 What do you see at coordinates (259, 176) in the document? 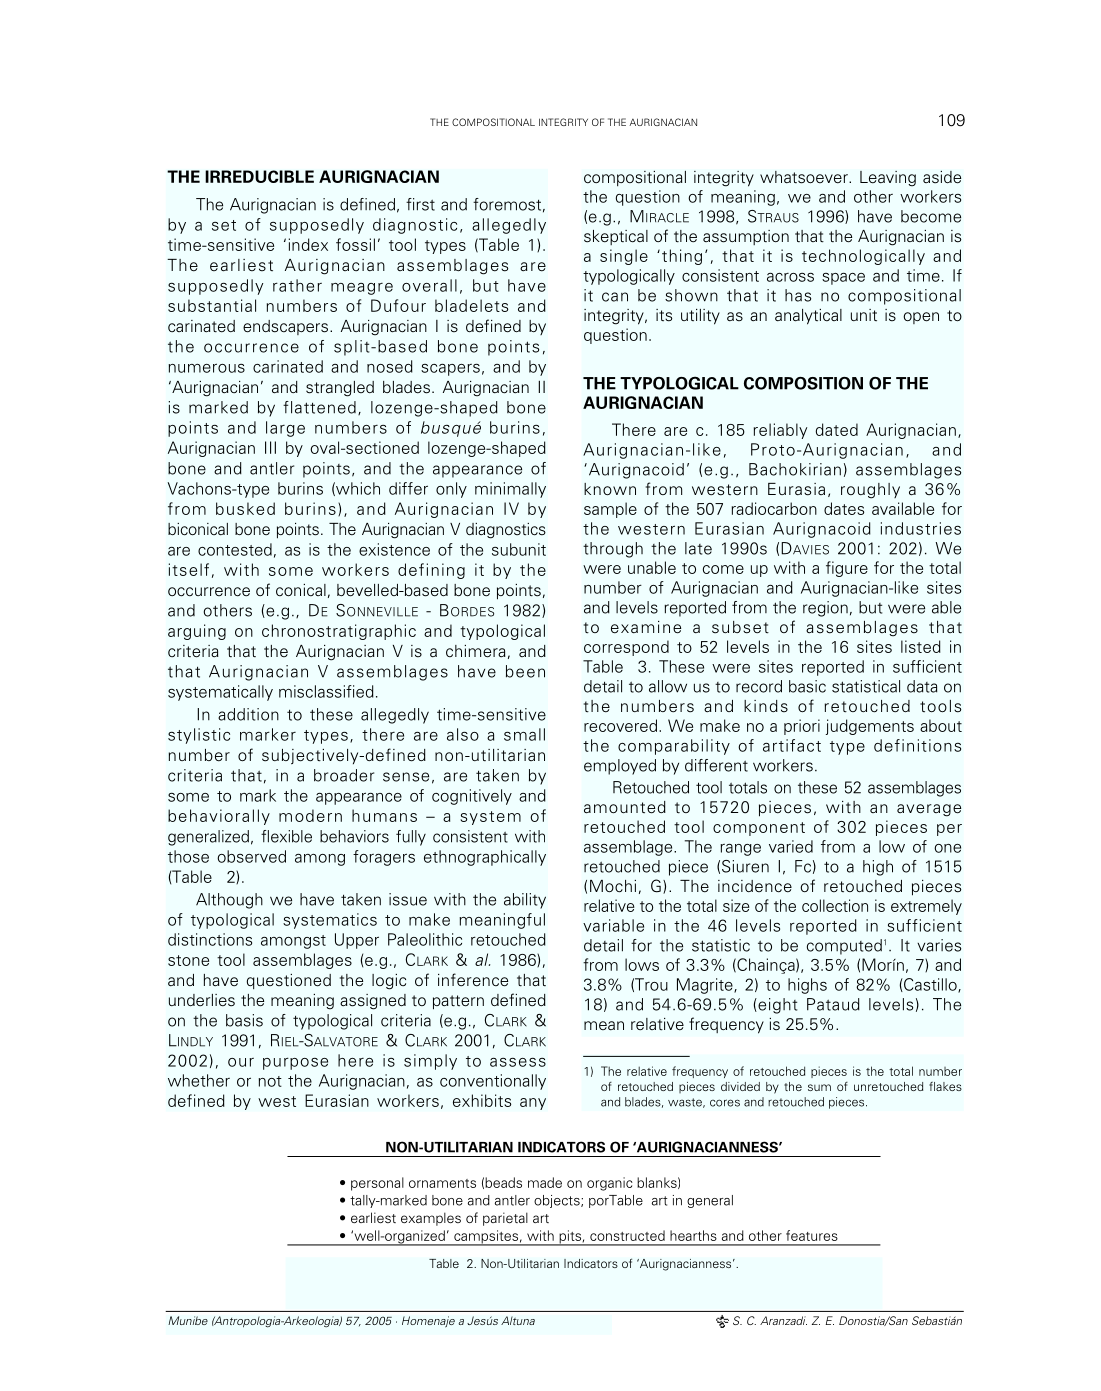
I see `IRREDUCIBLE` at bounding box center [259, 176].
